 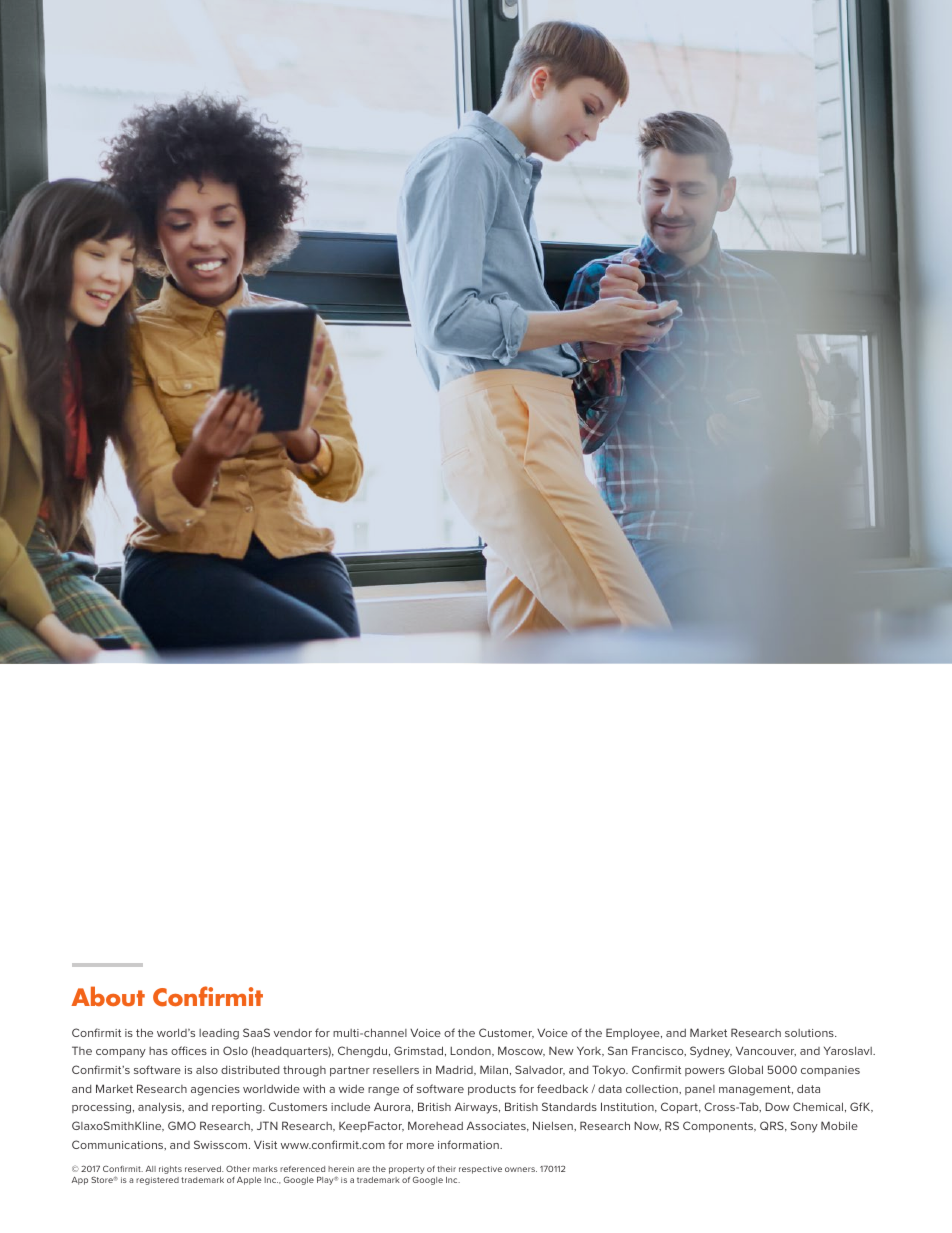 I want to click on rights, so click(x=170, y=1170).
